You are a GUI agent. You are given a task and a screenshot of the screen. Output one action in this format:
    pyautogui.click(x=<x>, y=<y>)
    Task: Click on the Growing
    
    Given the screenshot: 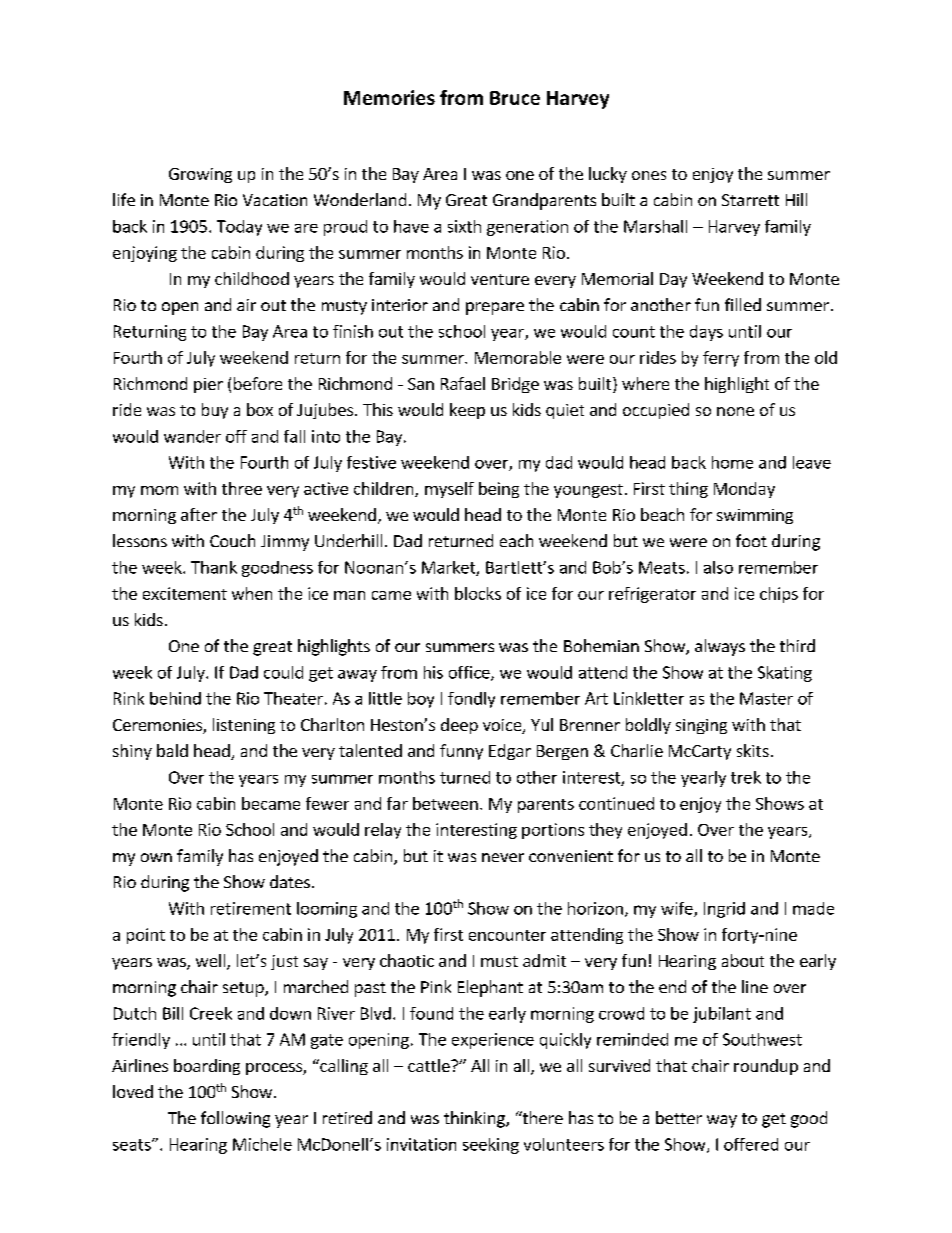 What is the action you would take?
    pyautogui.click(x=200, y=175)
